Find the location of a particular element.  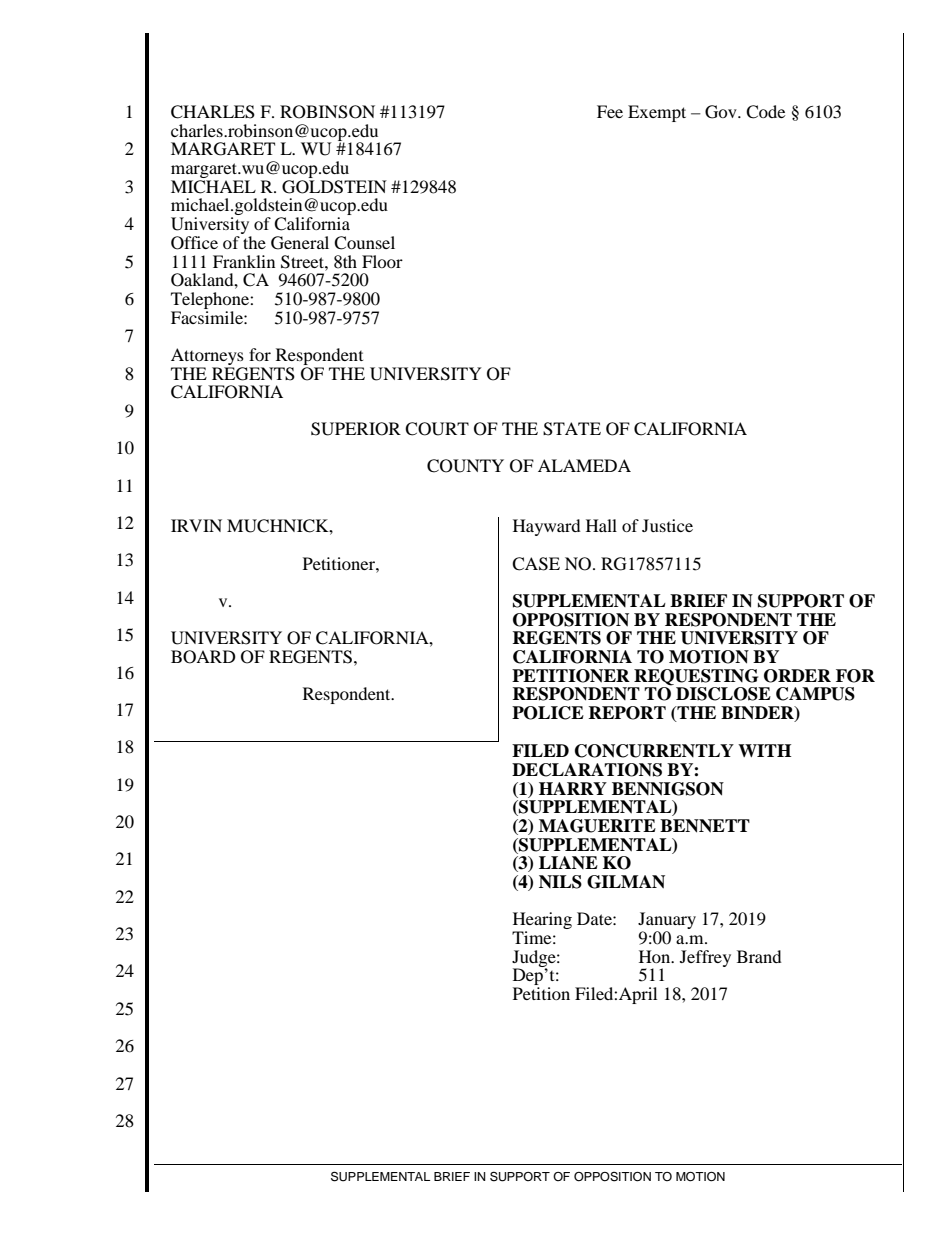

Gov is located at coordinates (722, 112).
